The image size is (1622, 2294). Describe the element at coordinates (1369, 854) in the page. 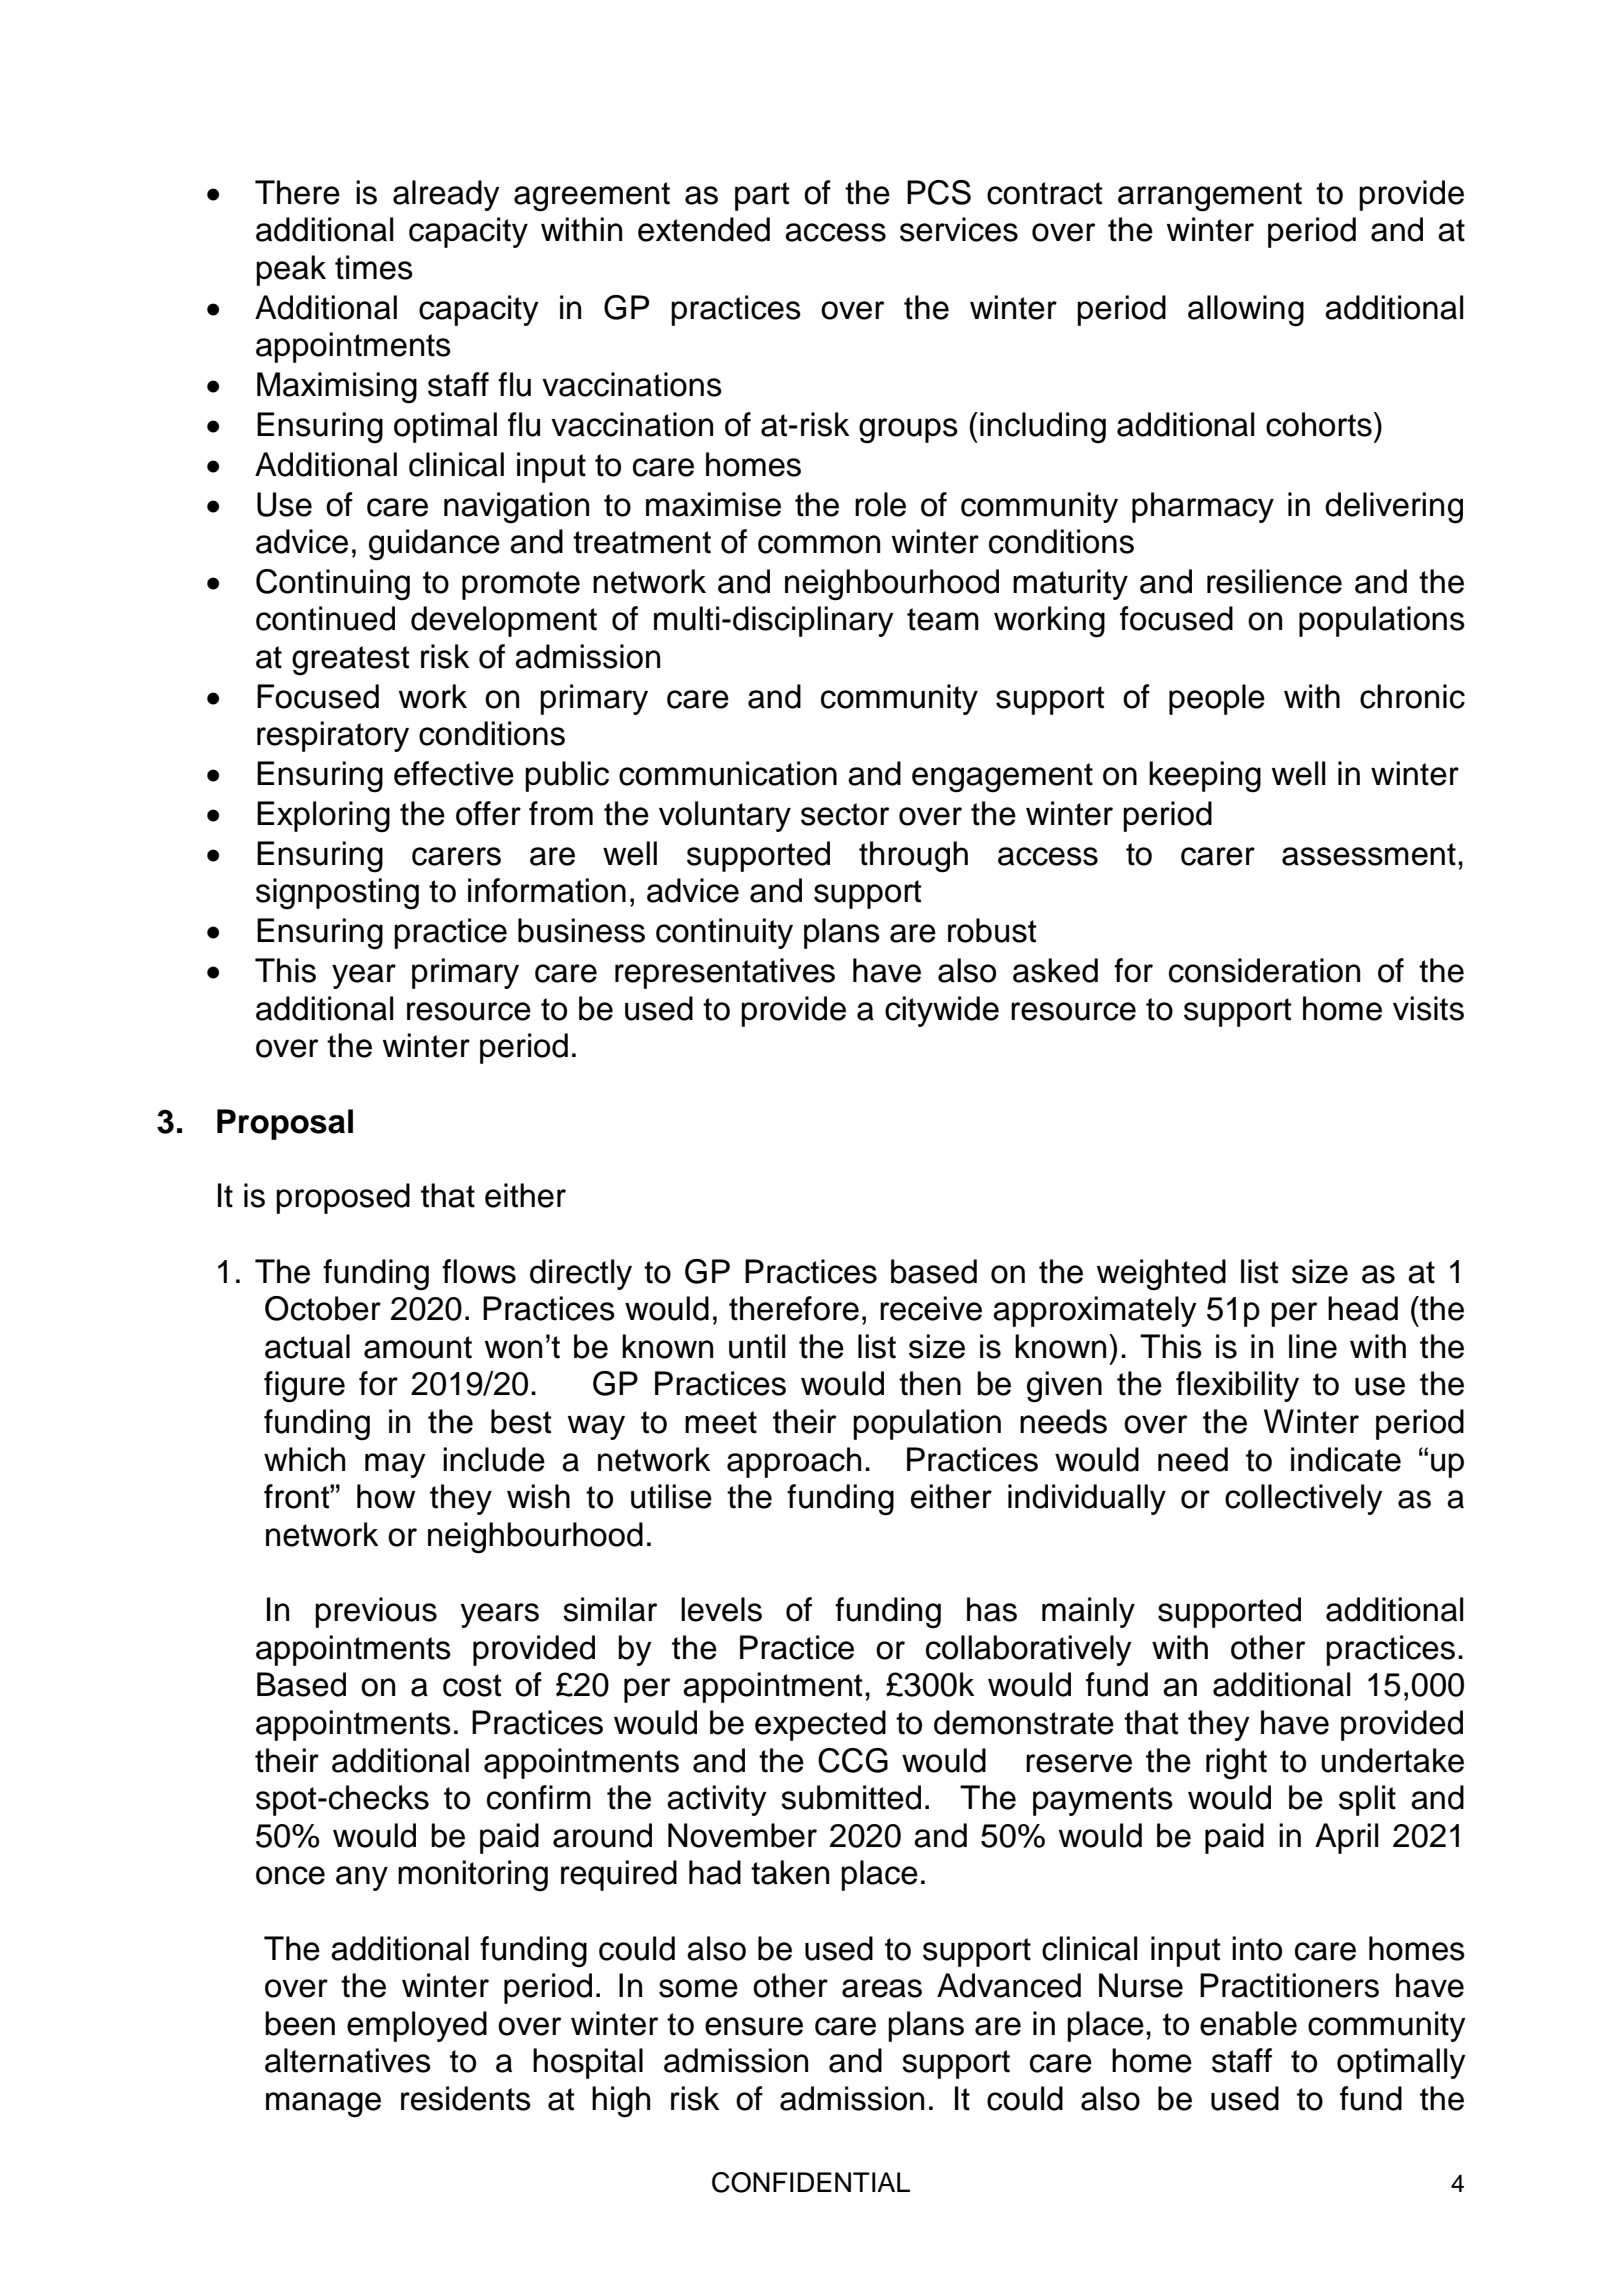

I see `assessment` at that location.
